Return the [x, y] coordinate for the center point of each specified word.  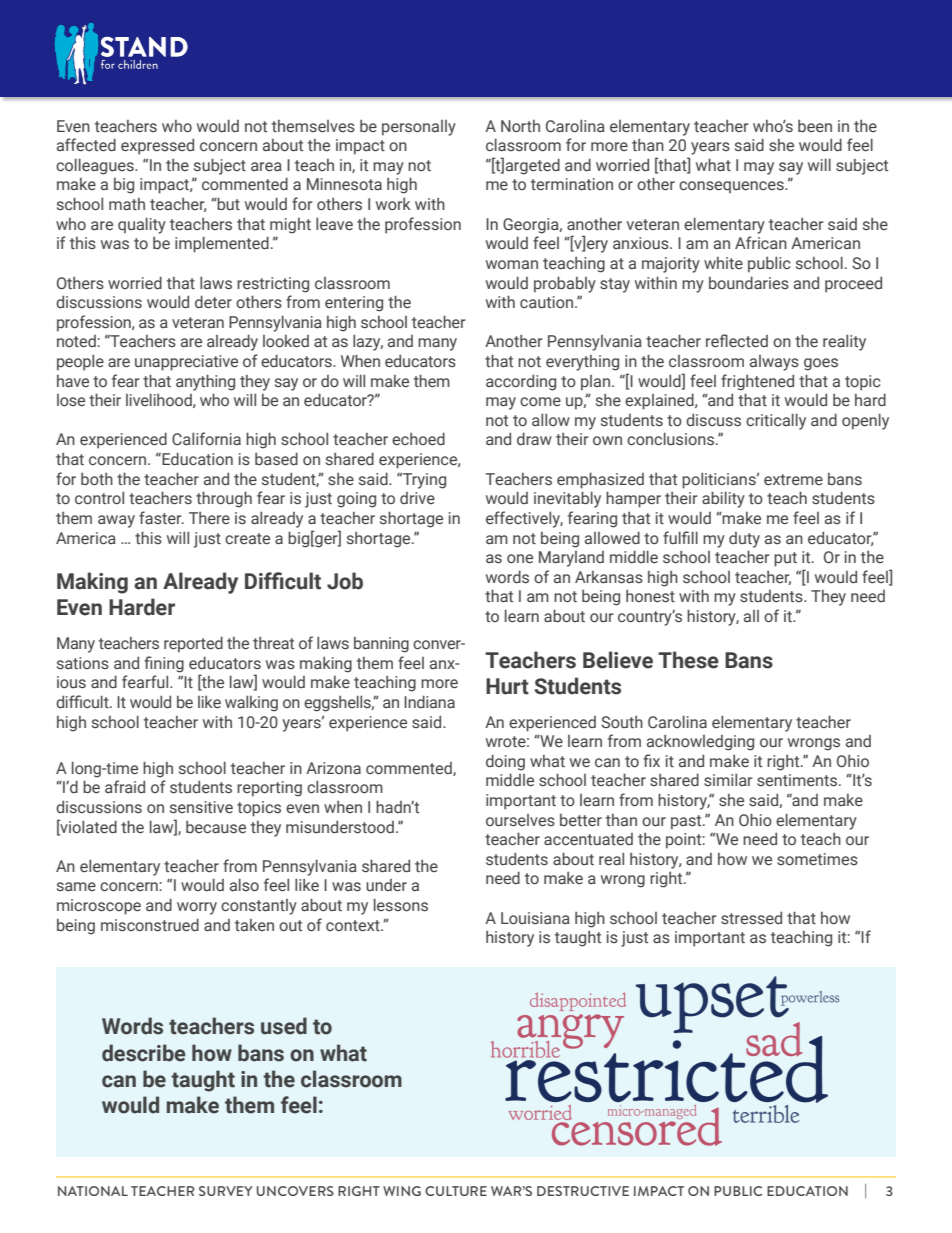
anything [205, 382]
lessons [401, 904]
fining [164, 664]
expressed [157, 146]
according [521, 382]
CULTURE [456, 1191]
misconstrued [150, 924]
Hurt [507, 686]
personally [419, 128]
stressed [751, 917]
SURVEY [226, 1191]
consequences [732, 187]
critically [776, 421]
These [688, 660]
